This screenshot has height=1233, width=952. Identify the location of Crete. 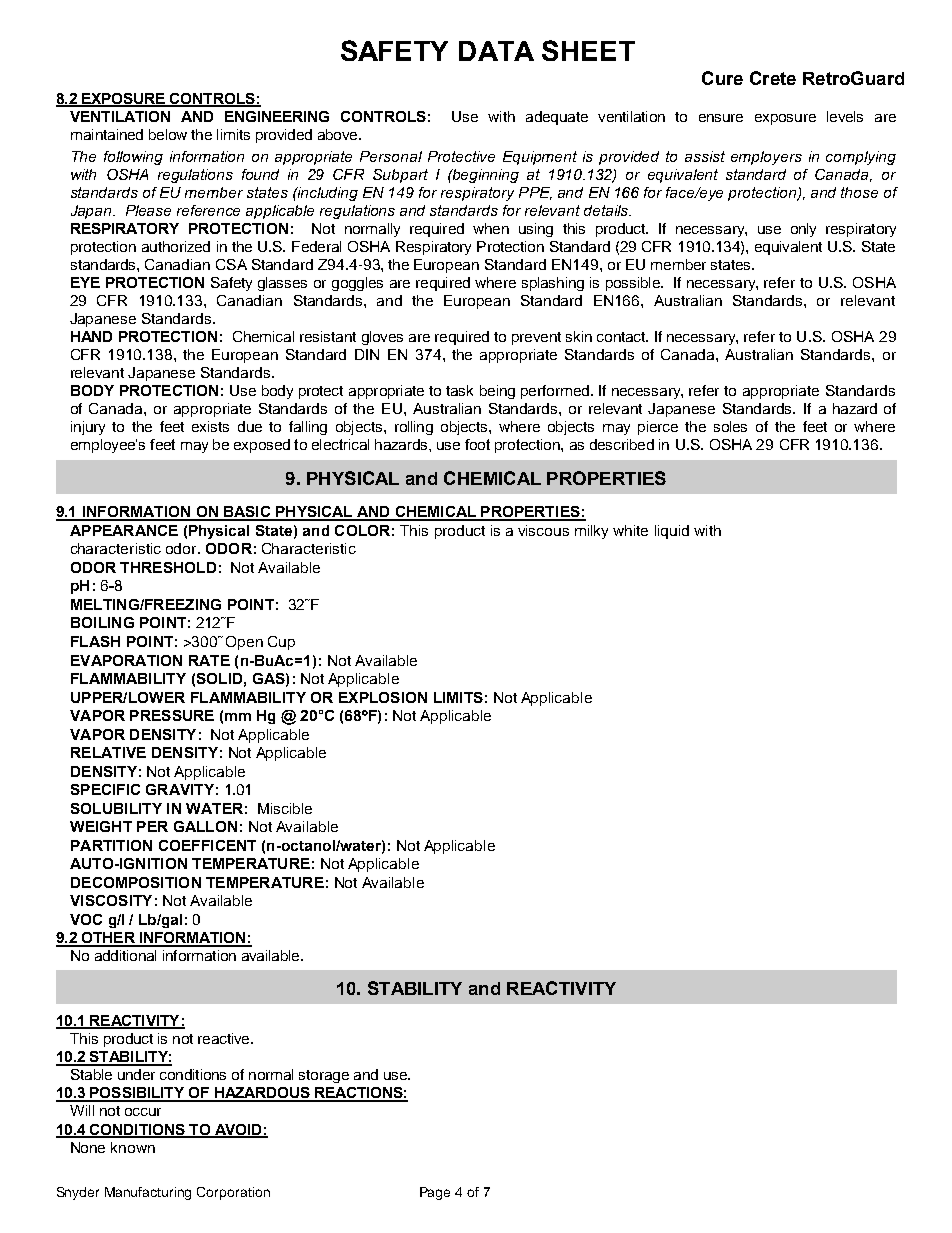
(773, 78).
